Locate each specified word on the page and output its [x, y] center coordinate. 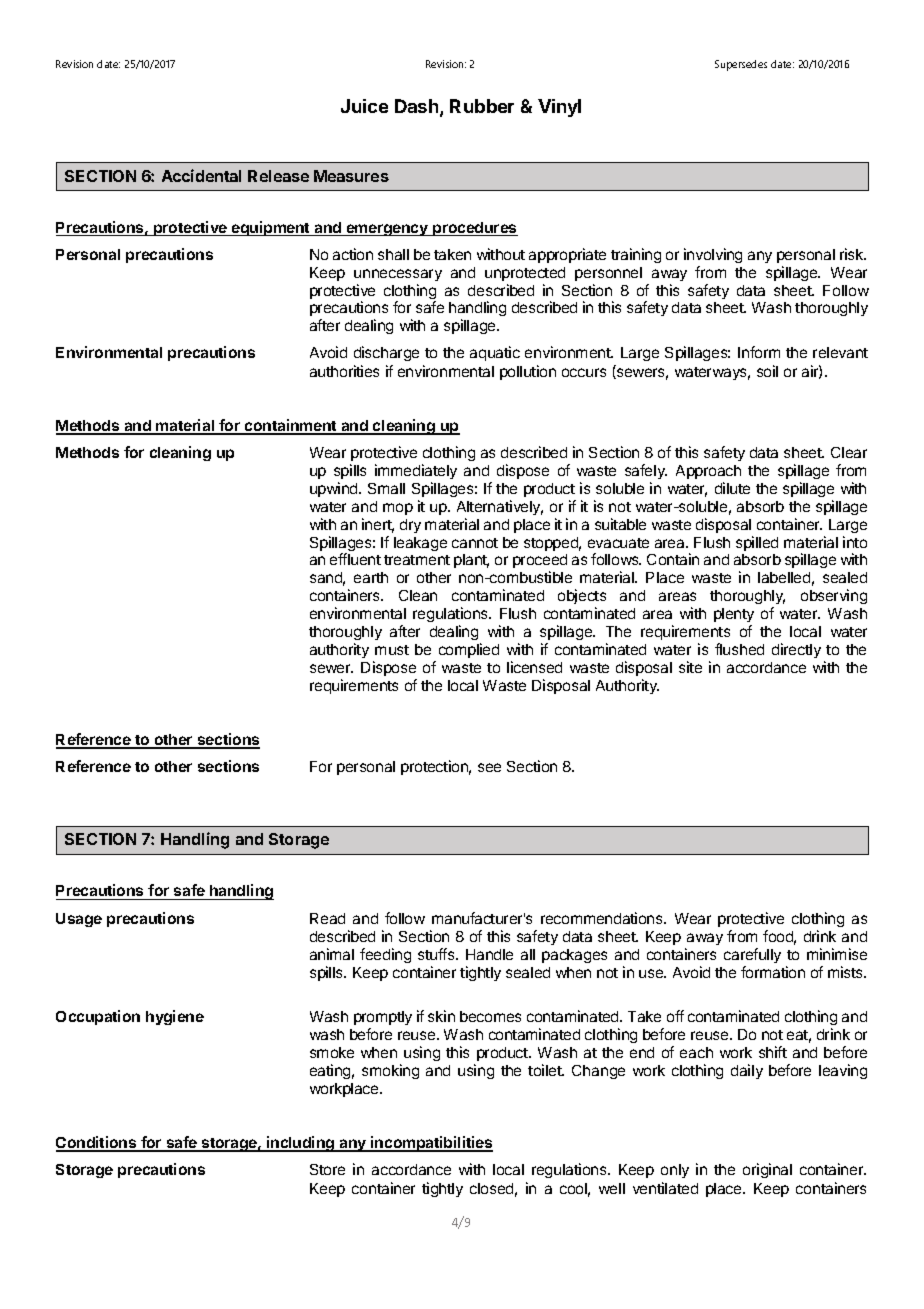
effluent [355, 559]
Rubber [482, 106]
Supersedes [741, 65]
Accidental [201, 175]
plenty [734, 615]
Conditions [97, 1143]
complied [469, 650]
